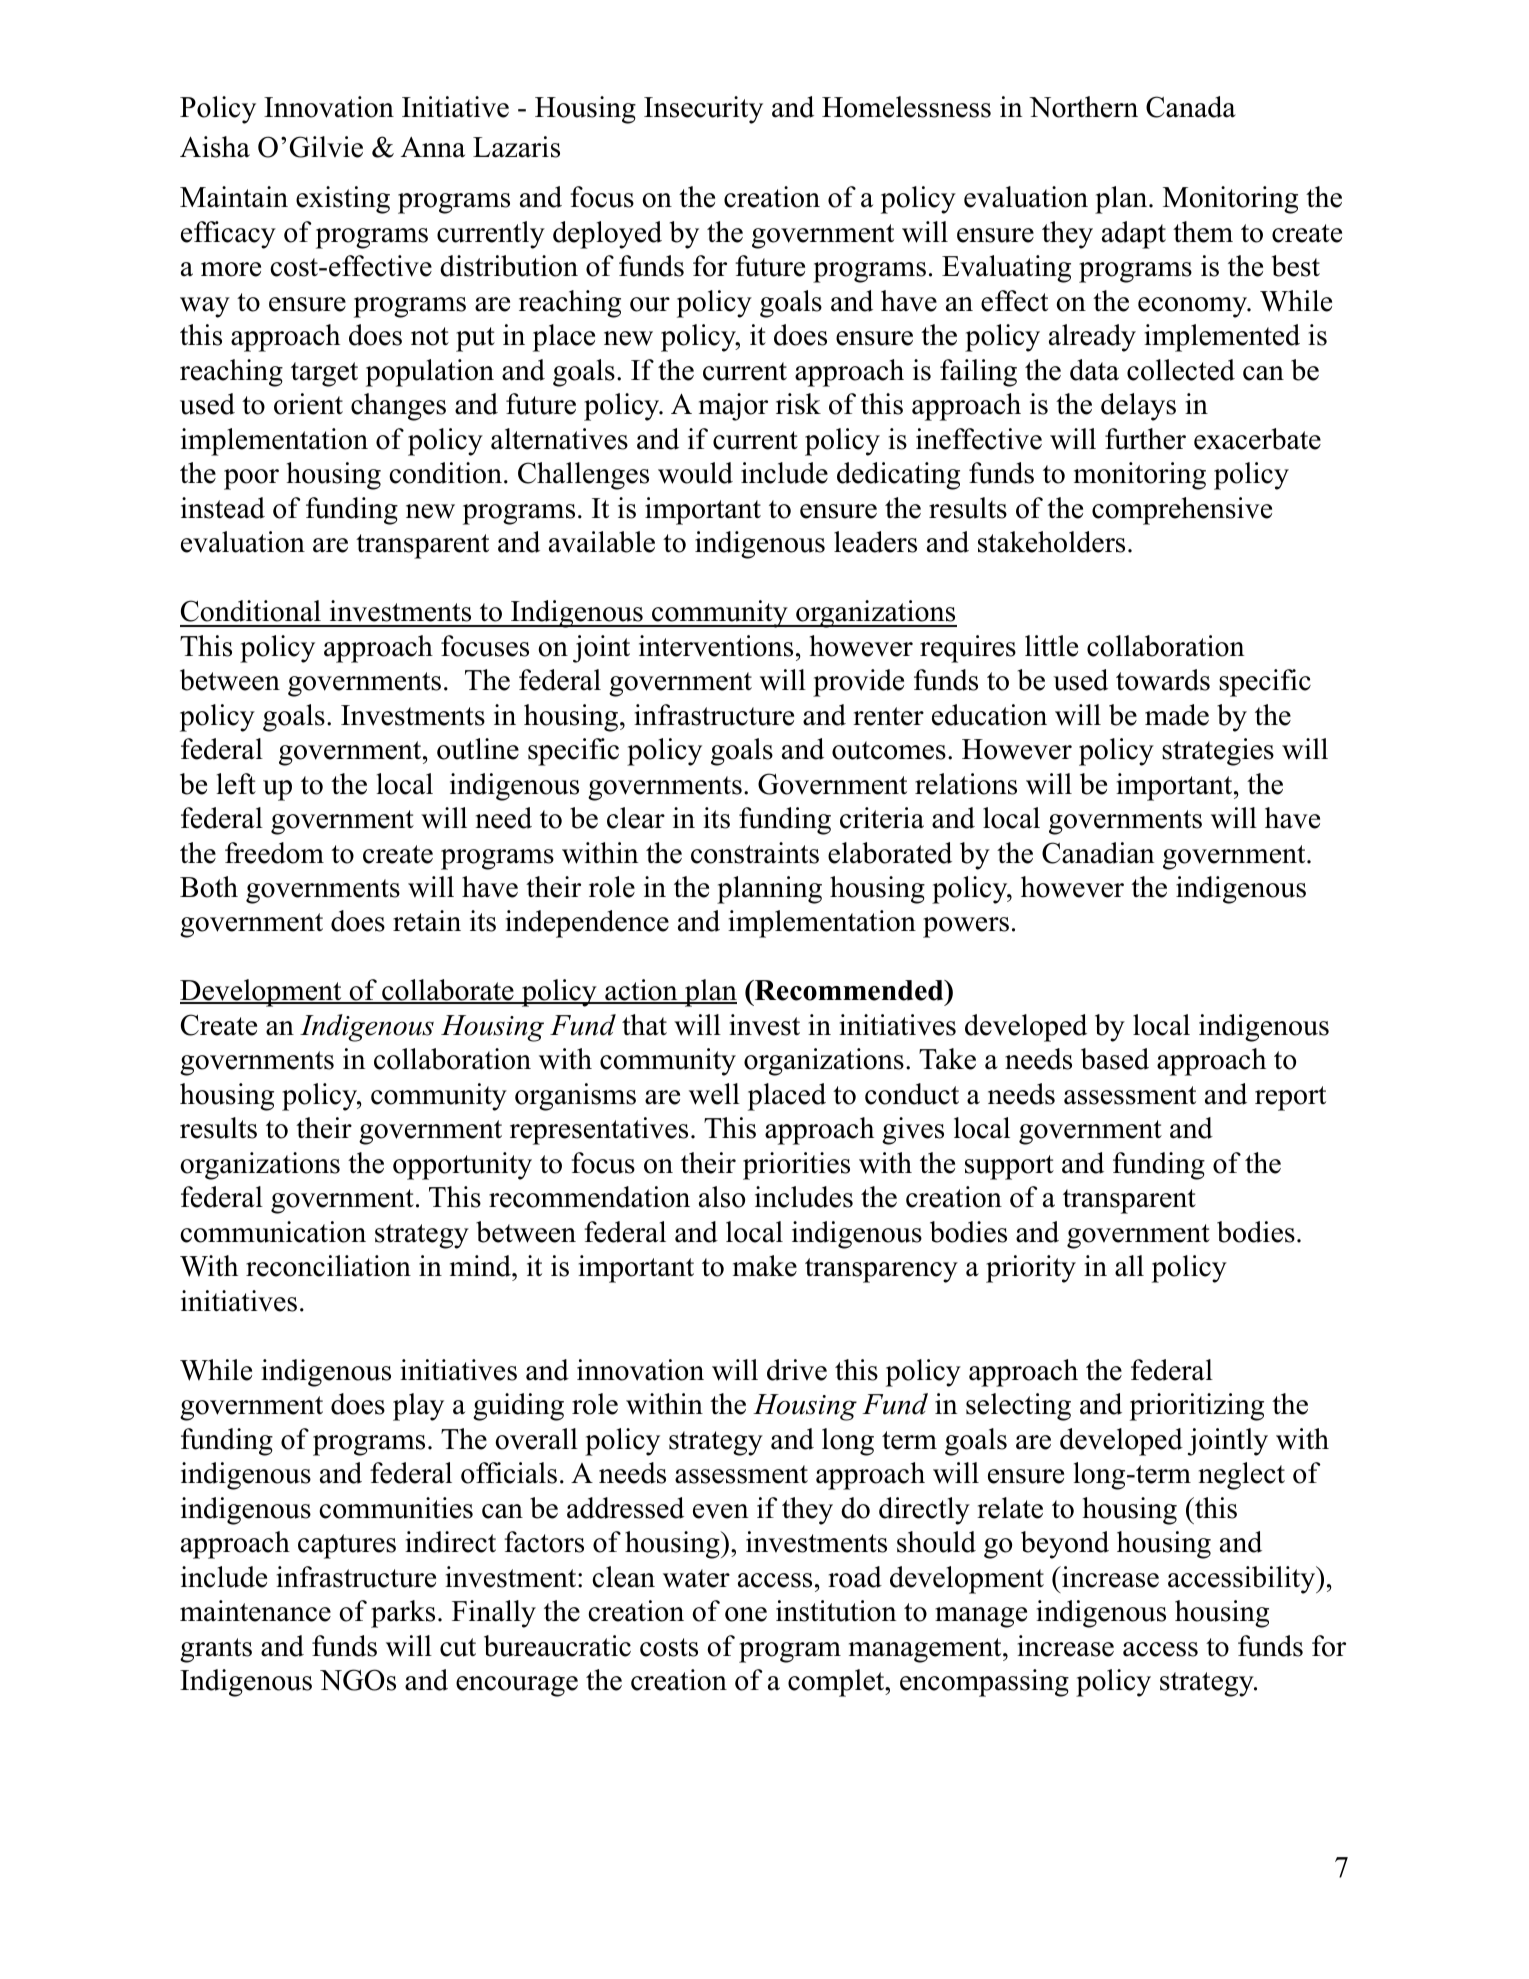  I want to click on outline, so click(478, 749).
